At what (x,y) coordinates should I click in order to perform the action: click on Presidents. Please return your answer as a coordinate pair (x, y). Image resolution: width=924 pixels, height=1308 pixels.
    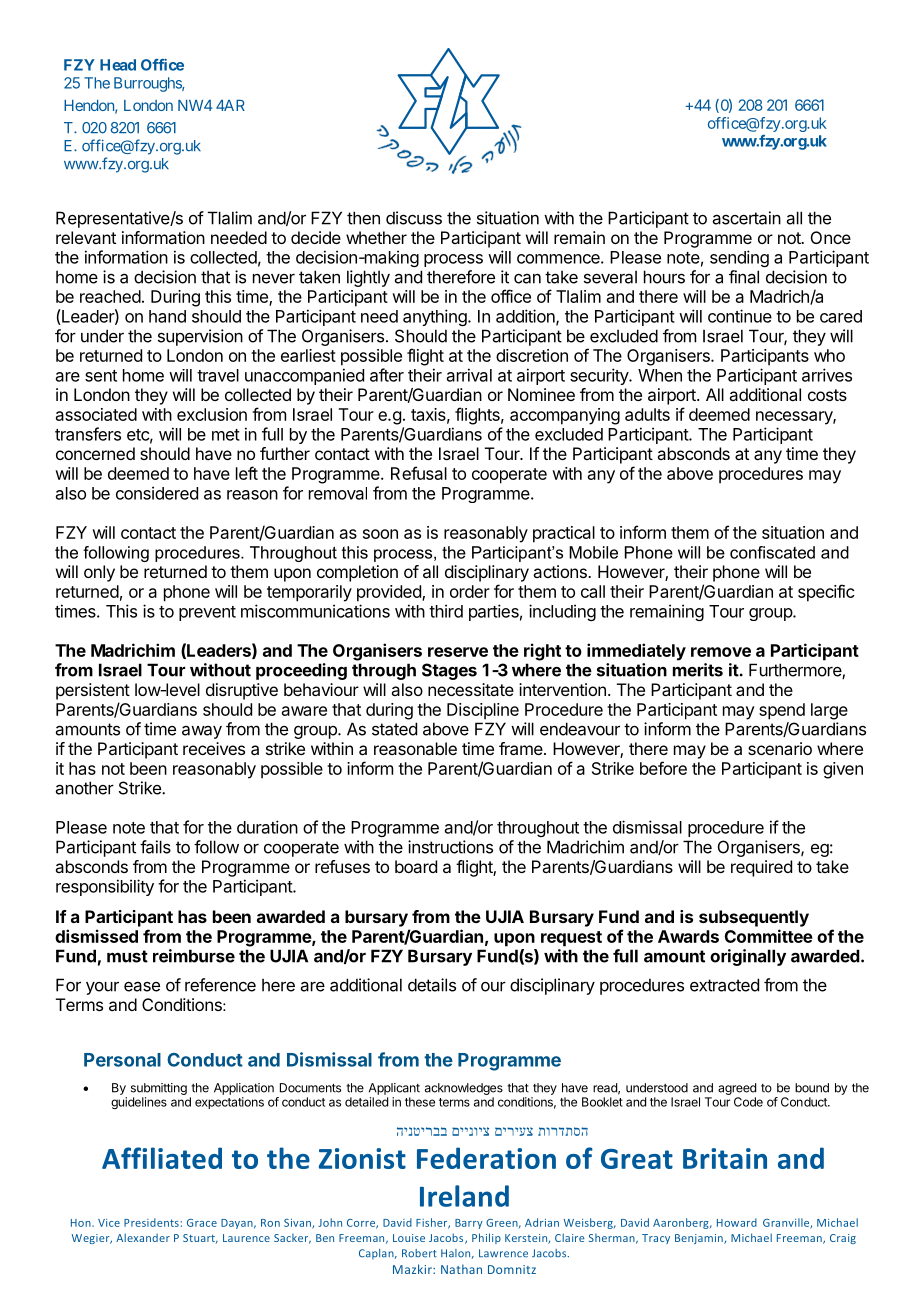
    Looking at the image, I should click on (151, 1222).
